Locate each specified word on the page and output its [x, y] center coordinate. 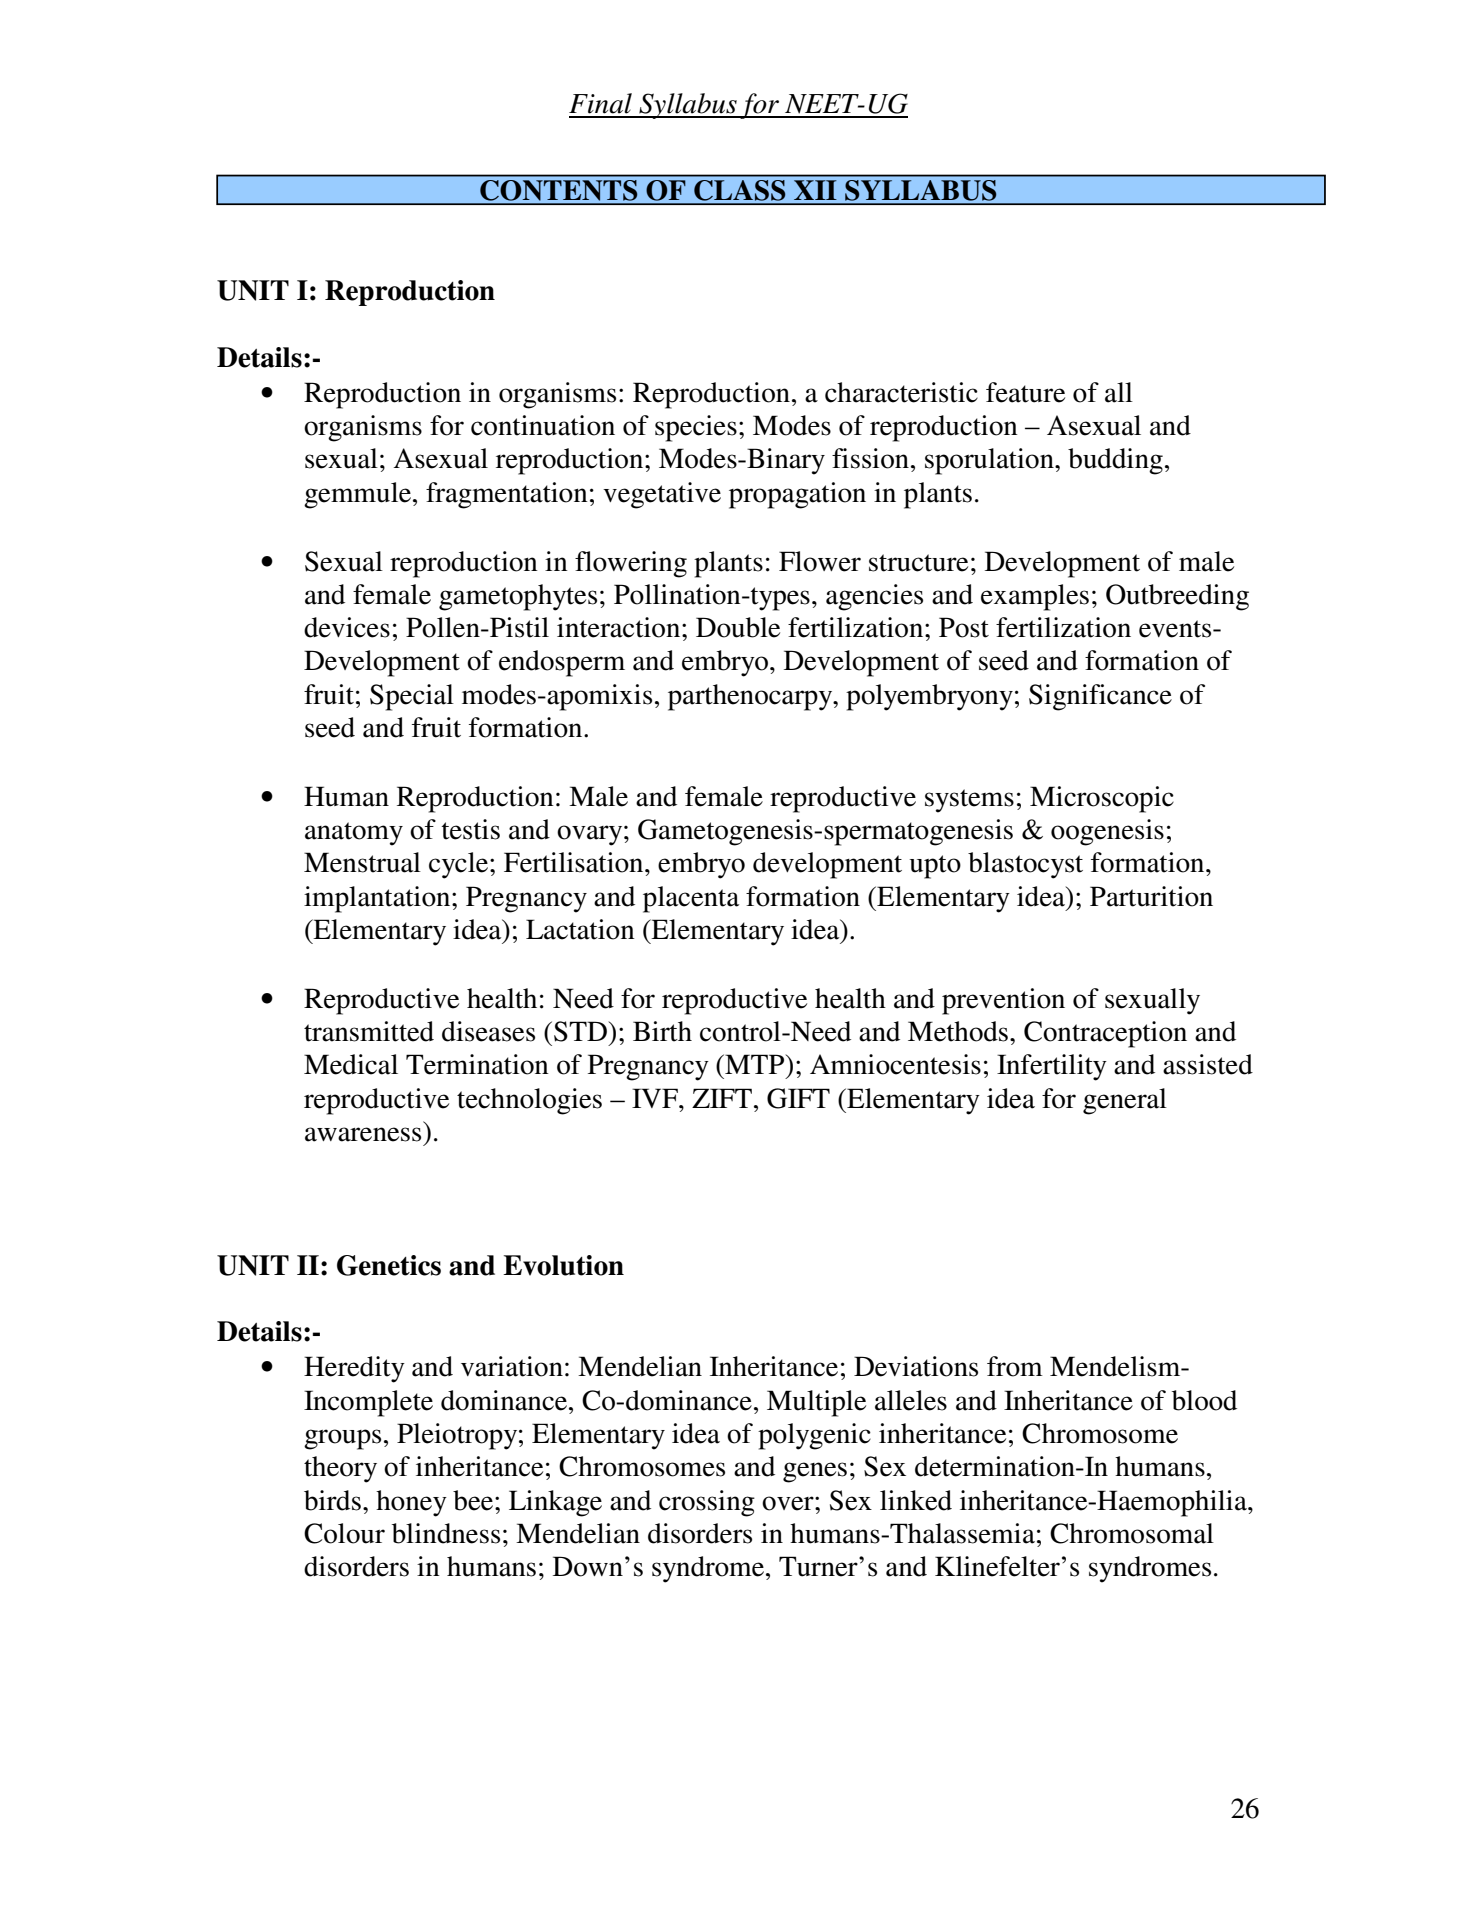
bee [473, 1500]
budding [1115, 461]
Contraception [1105, 1034]
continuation [543, 425]
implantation [378, 899]
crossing [707, 1503]
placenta [691, 899]
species [696, 428]
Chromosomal [1132, 1533]
